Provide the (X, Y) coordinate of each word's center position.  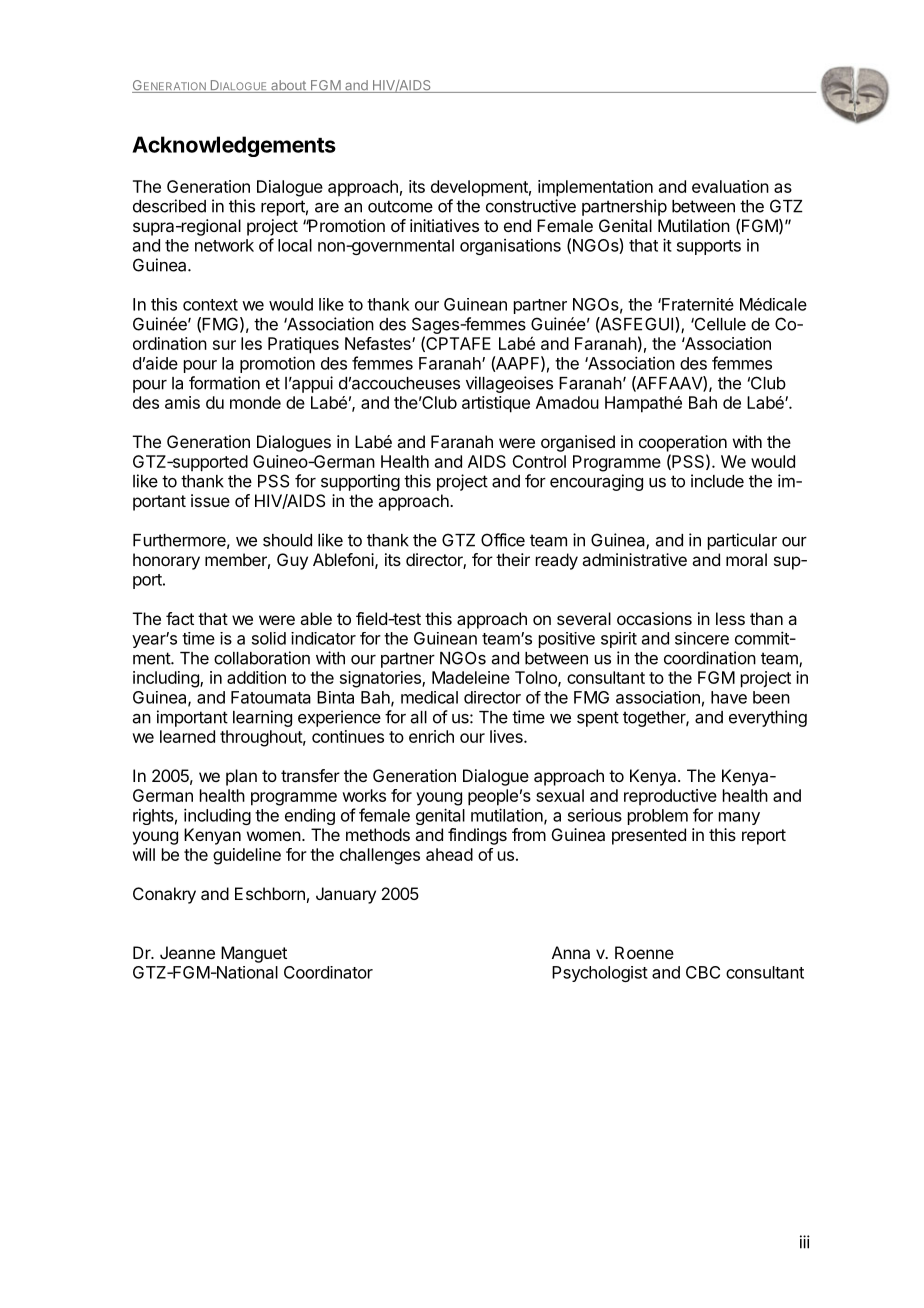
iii (805, 1242)
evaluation (730, 186)
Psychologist (600, 974)
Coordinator (328, 972)
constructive (531, 206)
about (288, 86)
